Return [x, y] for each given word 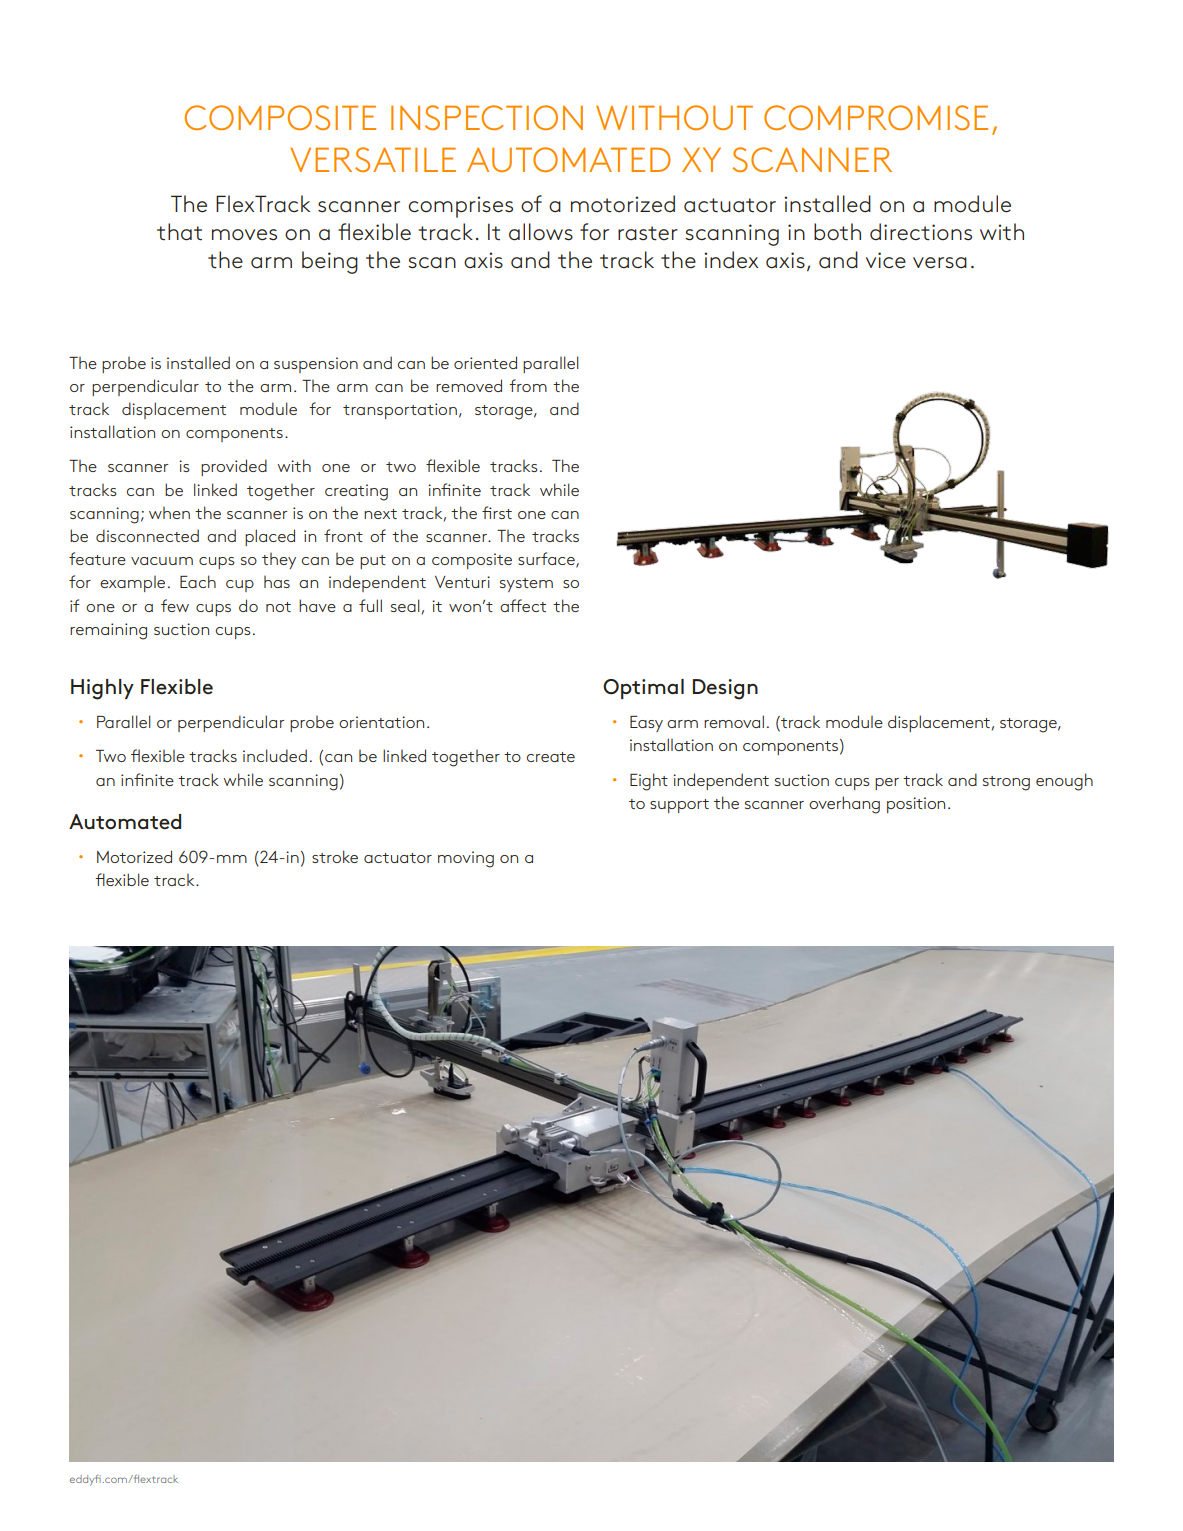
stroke [335, 856]
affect [523, 605]
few [175, 605]
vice [886, 260]
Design [725, 689]
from [528, 385]
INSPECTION [487, 117]
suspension [316, 365]
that [179, 232]
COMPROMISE [876, 117]
